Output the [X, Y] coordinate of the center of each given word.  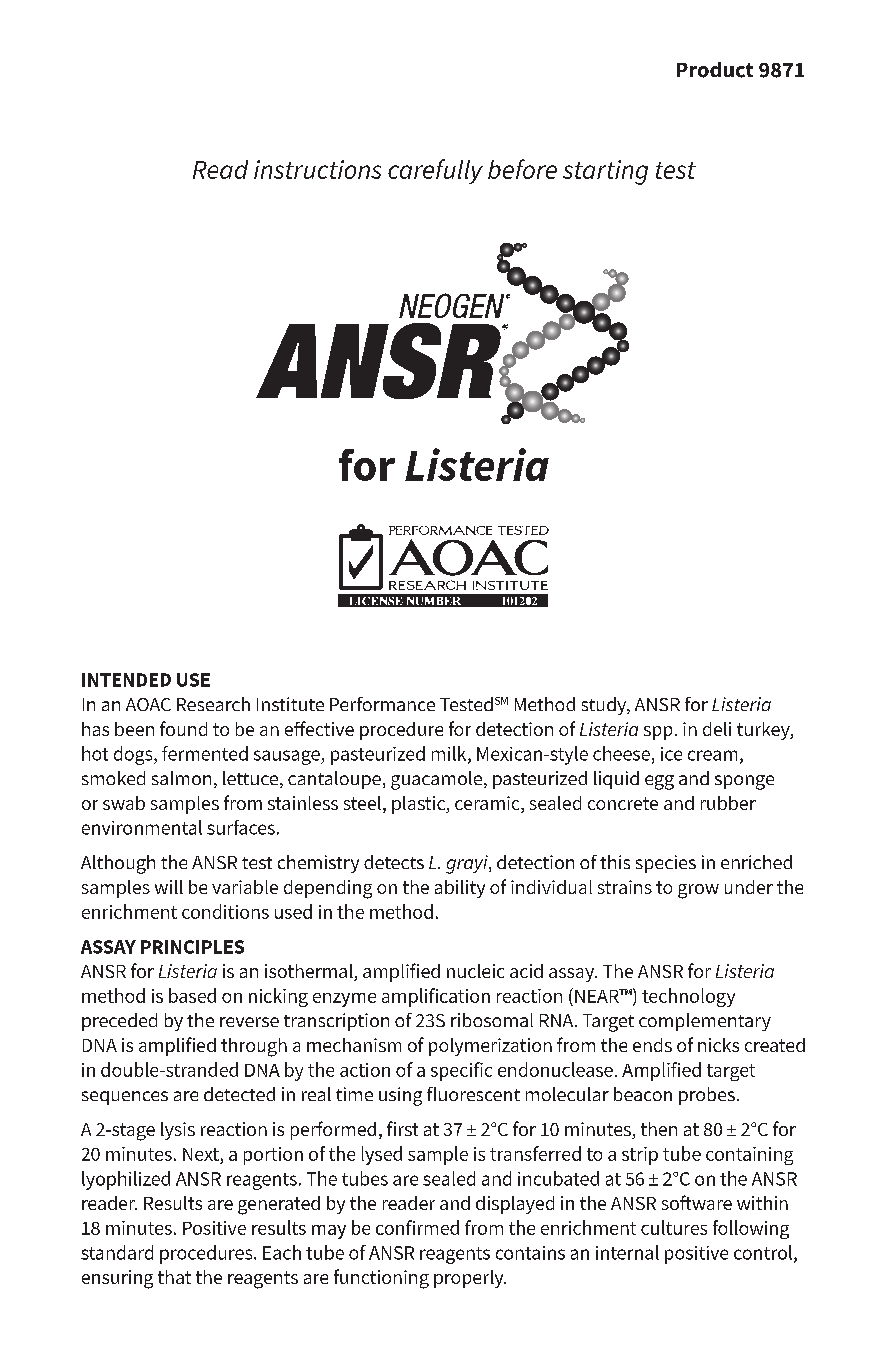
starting [605, 172]
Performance [382, 704]
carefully [435, 171]
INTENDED [126, 680]
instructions [317, 169]
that [174, 1277]
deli [717, 729]
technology [688, 997]
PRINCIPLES [192, 947]
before [522, 169]
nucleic [475, 971]
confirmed [417, 1227]
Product [715, 70]
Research [213, 704]
